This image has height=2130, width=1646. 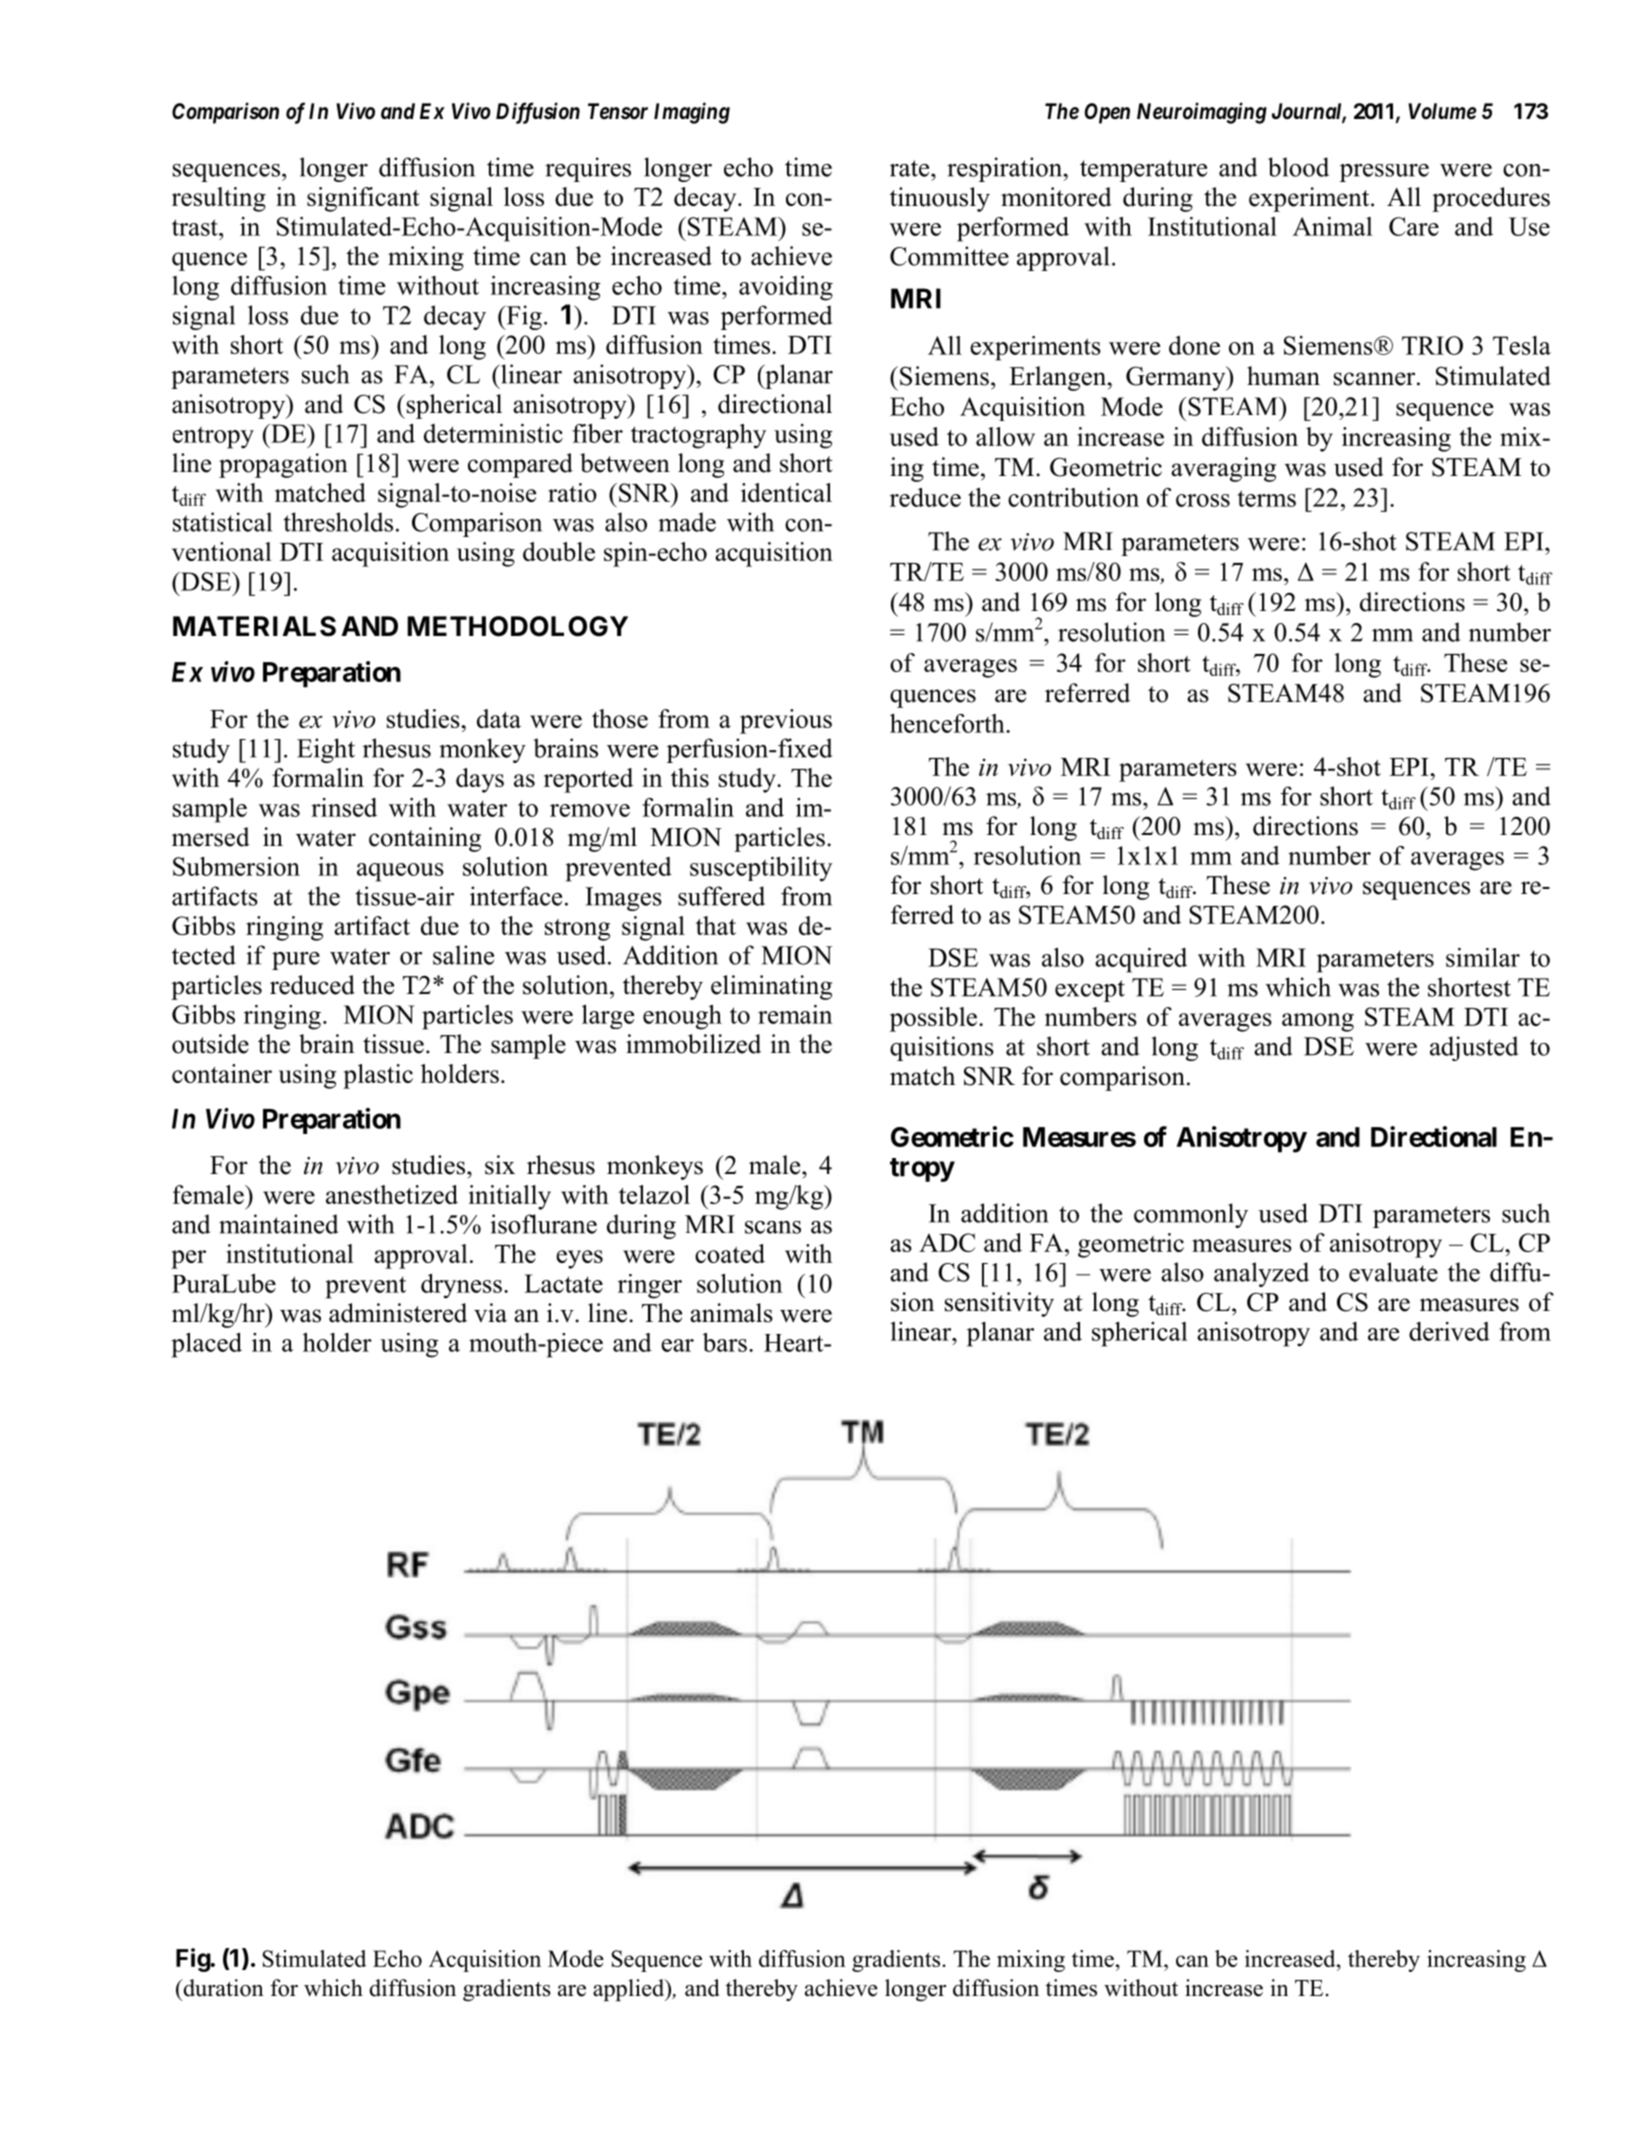 I want to click on applied, so click(x=630, y=1990).
